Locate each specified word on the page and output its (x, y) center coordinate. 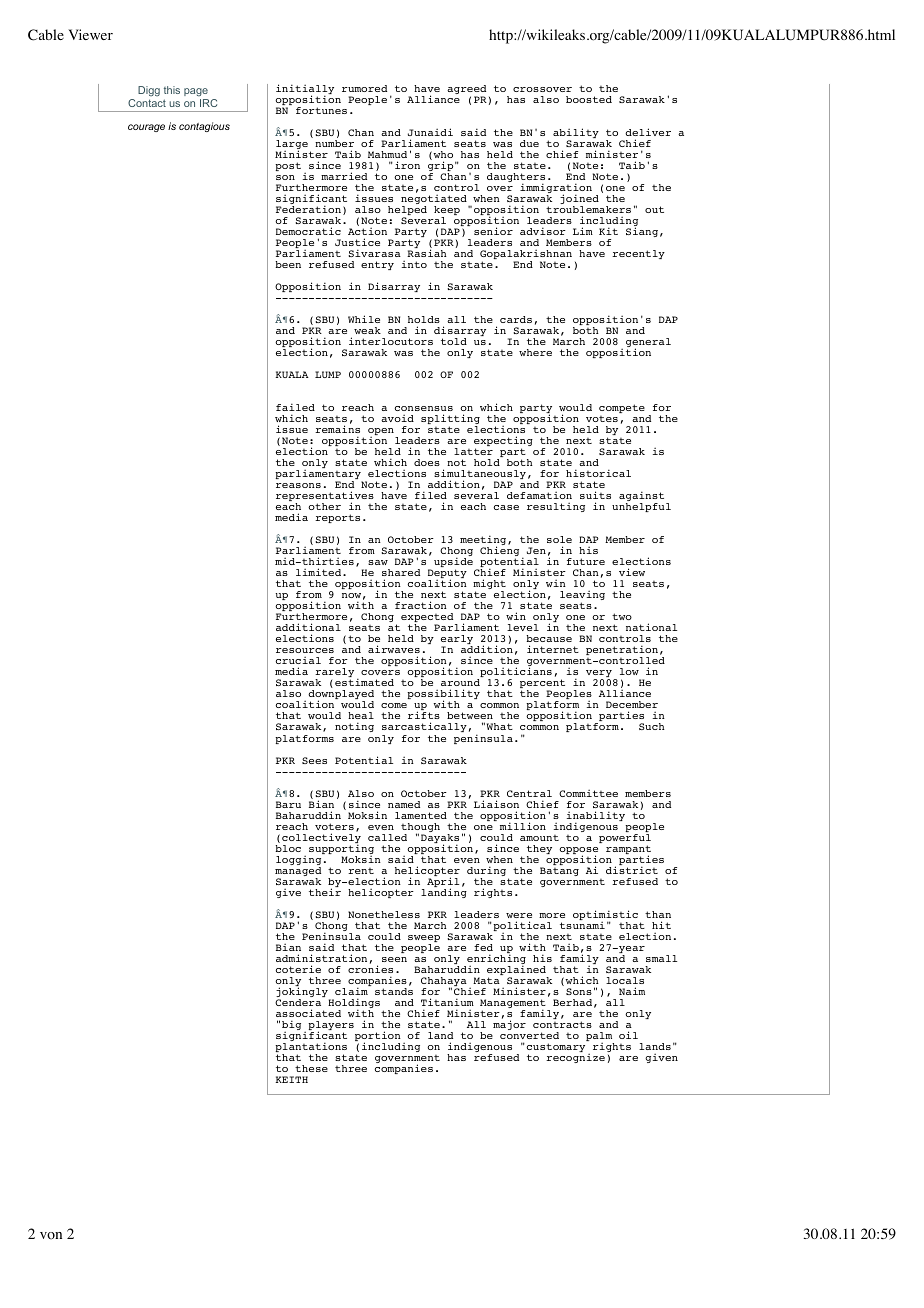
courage (146, 128)
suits (595, 495)
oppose (578, 852)
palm (600, 1038)
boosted (589, 99)
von (51, 1236)
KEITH (291, 1079)
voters (334, 826)
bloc (288, 848)
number (334, 143)
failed (295, 407)
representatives (326, 497)
